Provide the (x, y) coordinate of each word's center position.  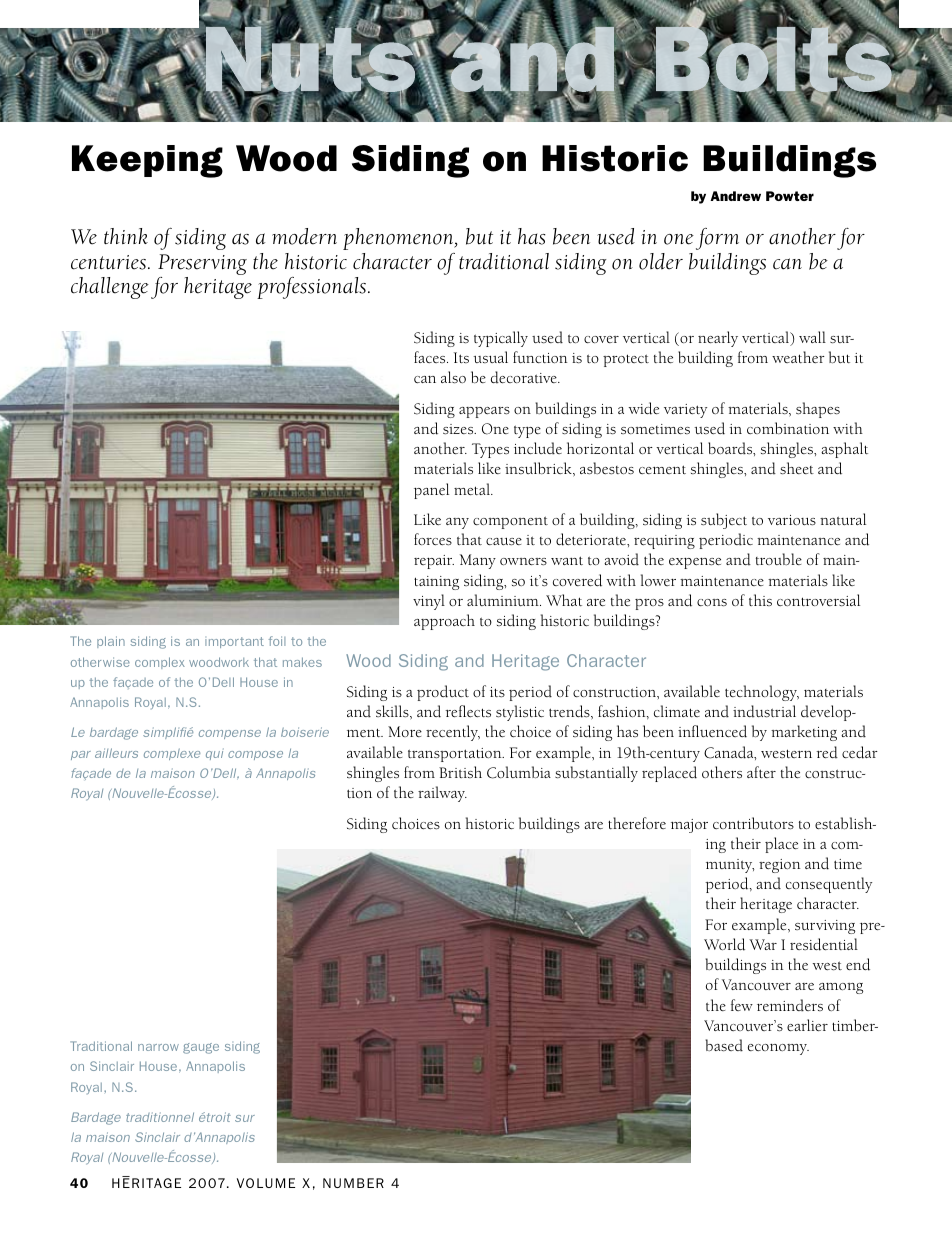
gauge (201, 1048)
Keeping (147, 161)
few (742, 1005)
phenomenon (399, 239)
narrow (158, 1047)
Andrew (735, 196)
